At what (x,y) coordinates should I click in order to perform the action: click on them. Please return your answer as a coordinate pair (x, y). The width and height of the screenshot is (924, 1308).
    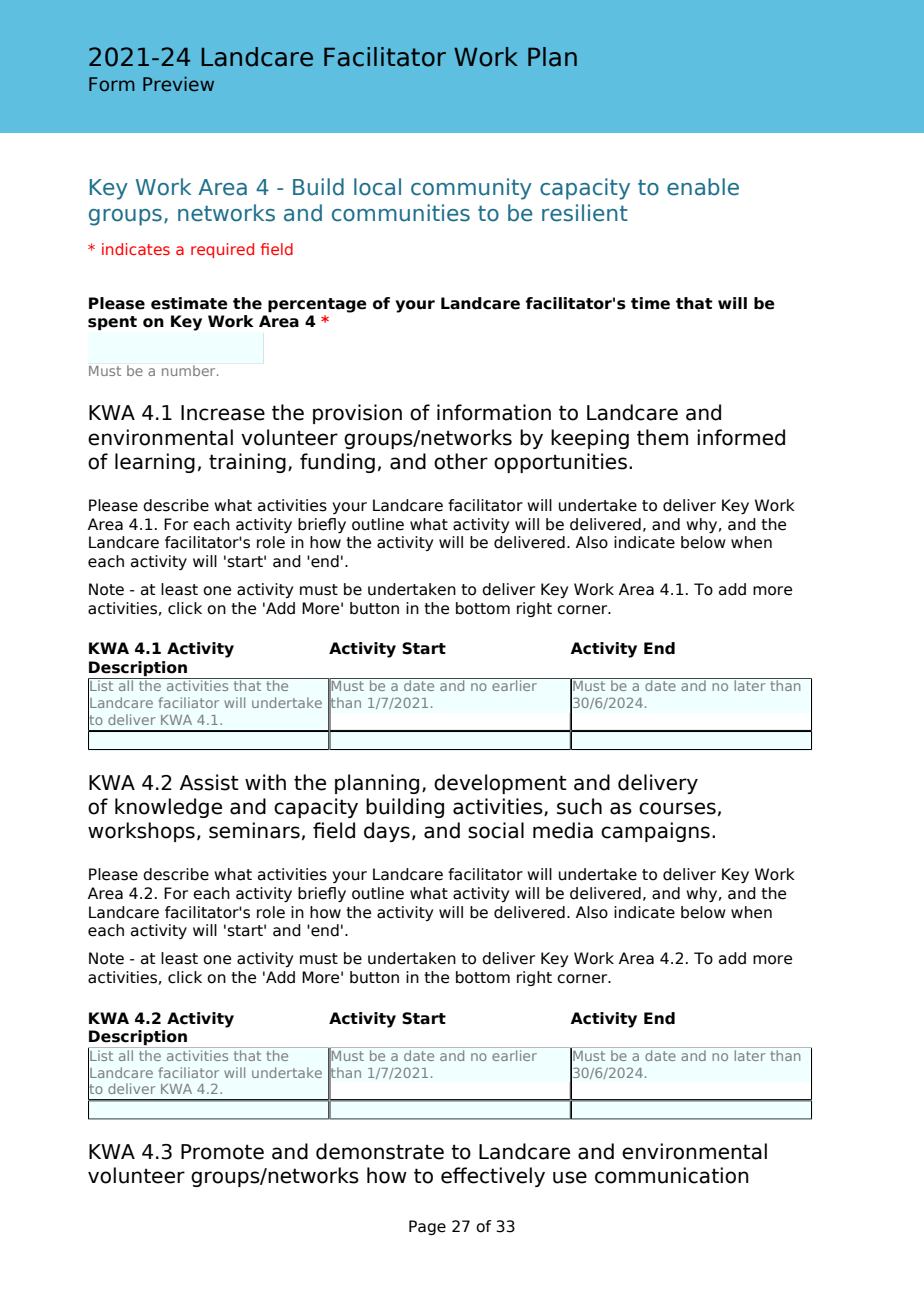
    Looking at the image, I should click on (662, 437).
